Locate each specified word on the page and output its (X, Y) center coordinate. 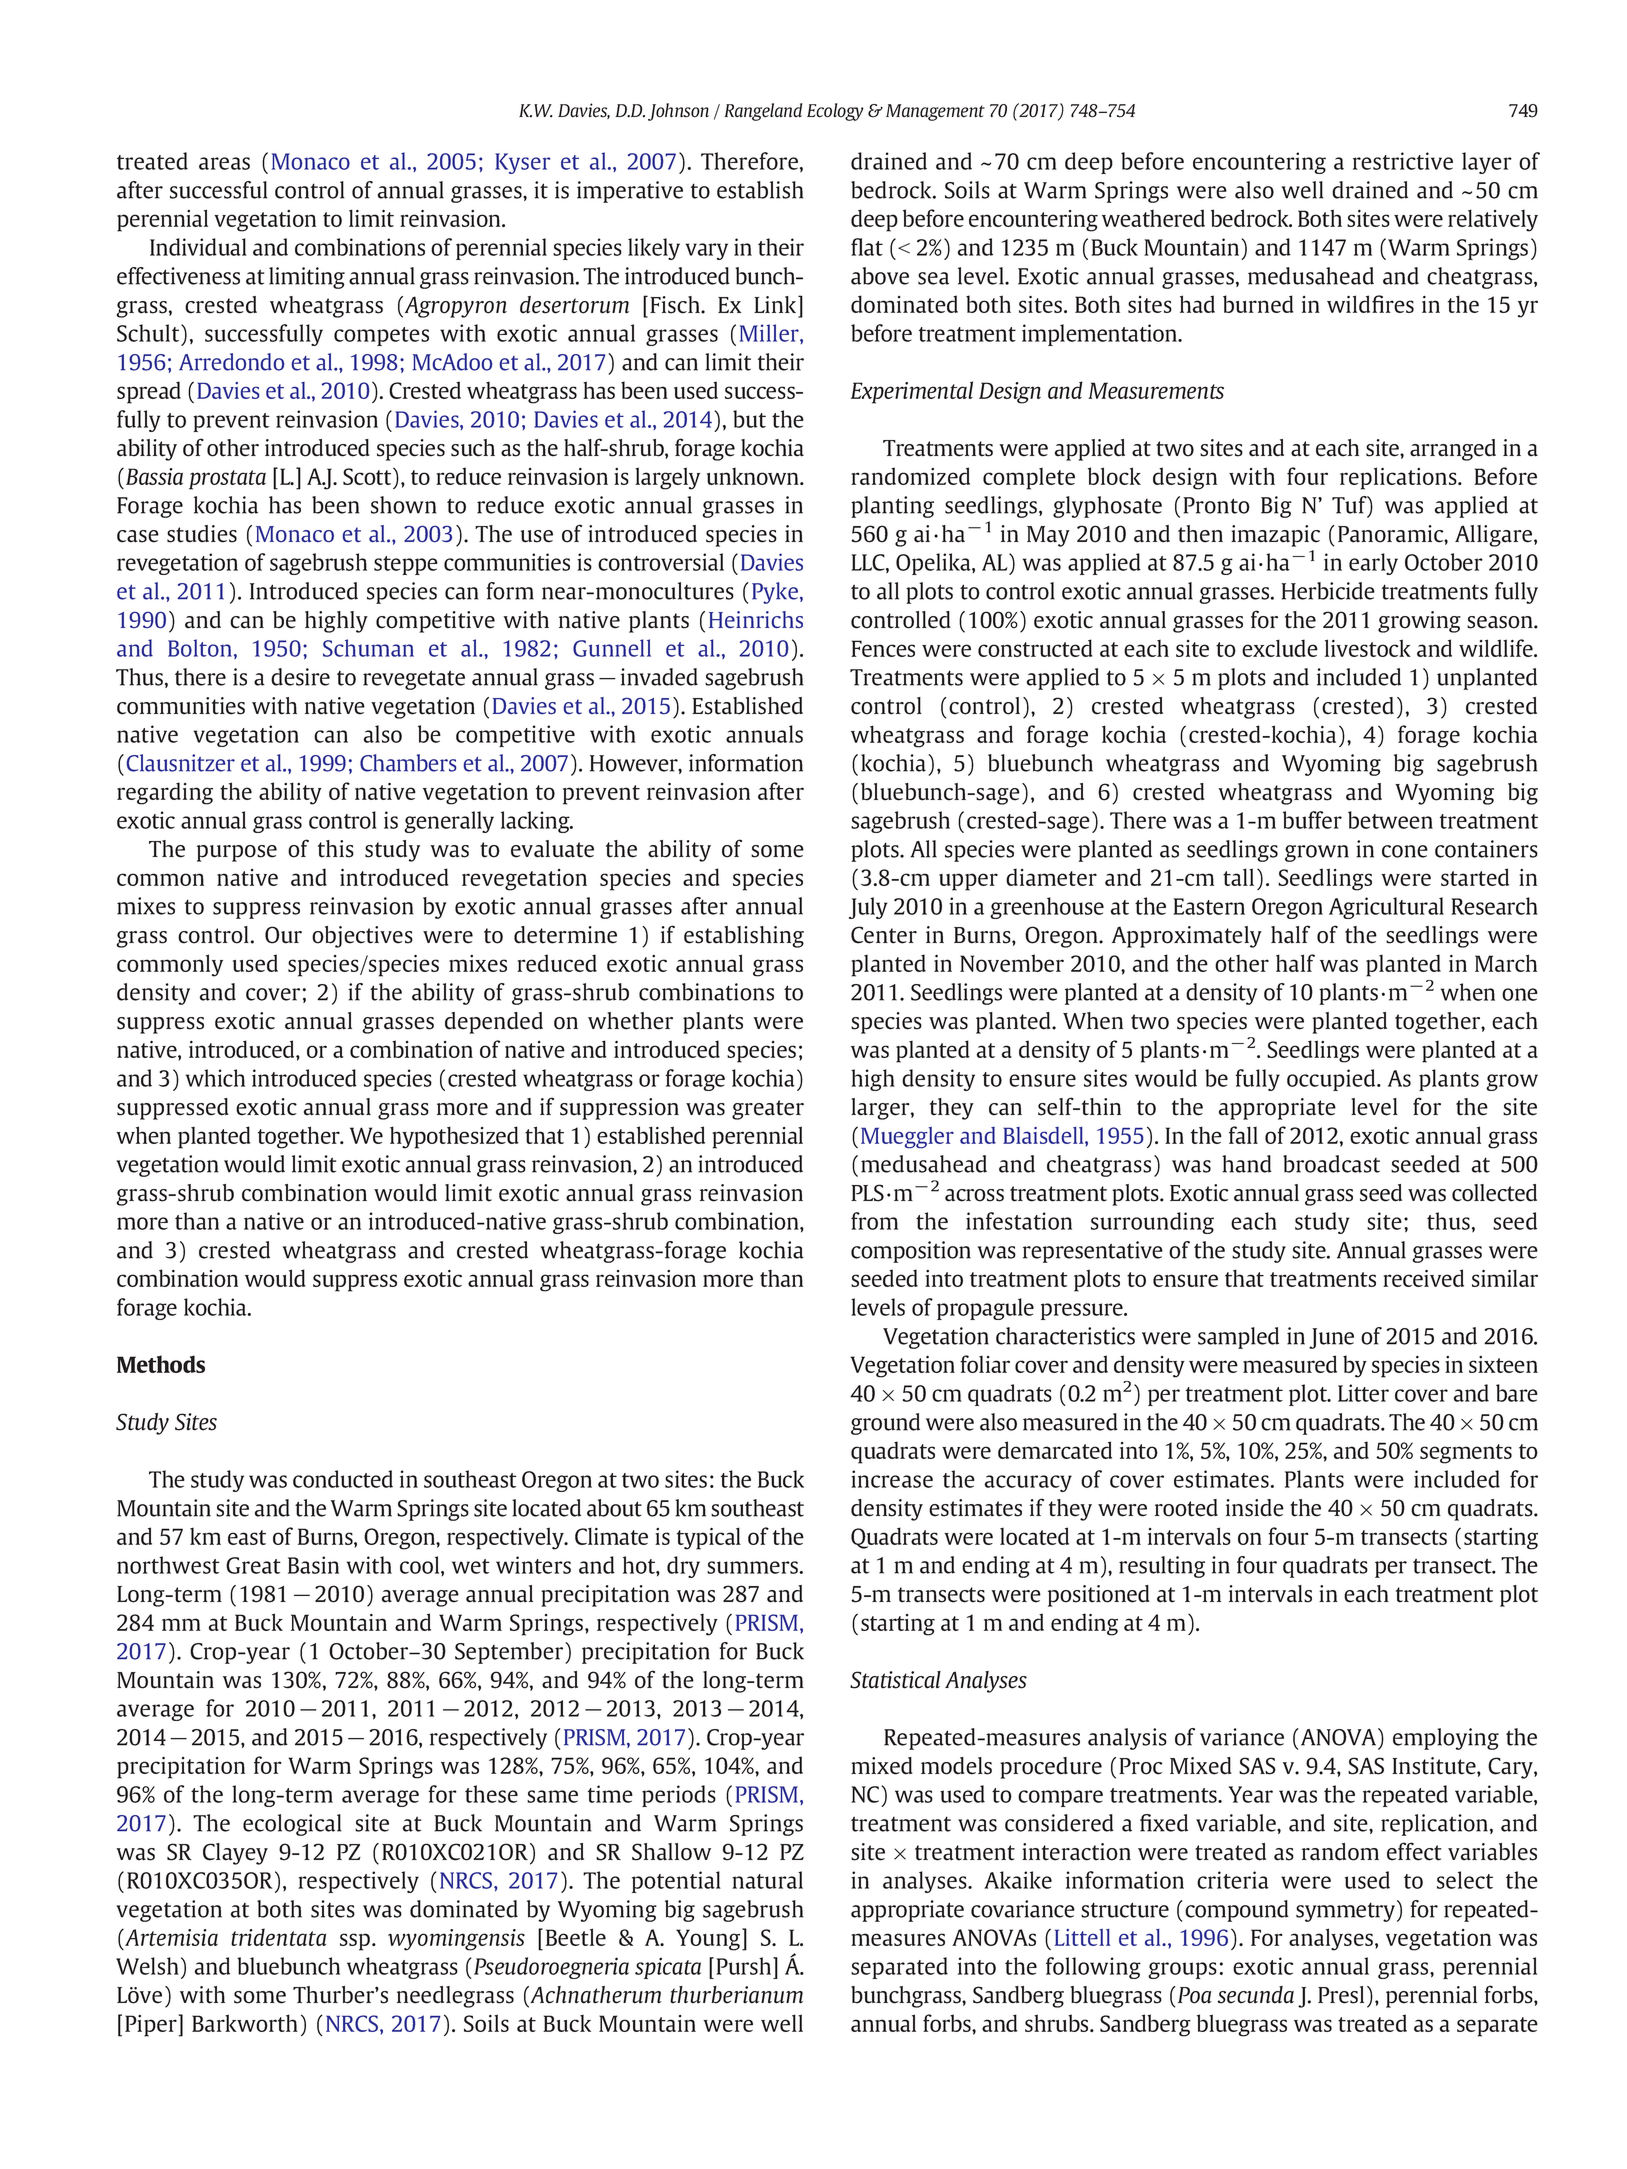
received (1423, 1278)
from (874, 1221)
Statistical (895, 1680)
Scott (368, 476)
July (868, 908)
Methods (161, 1364)
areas (224, 163)
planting (892, 507)
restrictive (1403, 161)
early (1373, 564)
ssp (356, 1942)
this (336, 849)
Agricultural (1386, 908)
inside (1255, 1508)
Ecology (835, 112)
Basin (313, 1565)
